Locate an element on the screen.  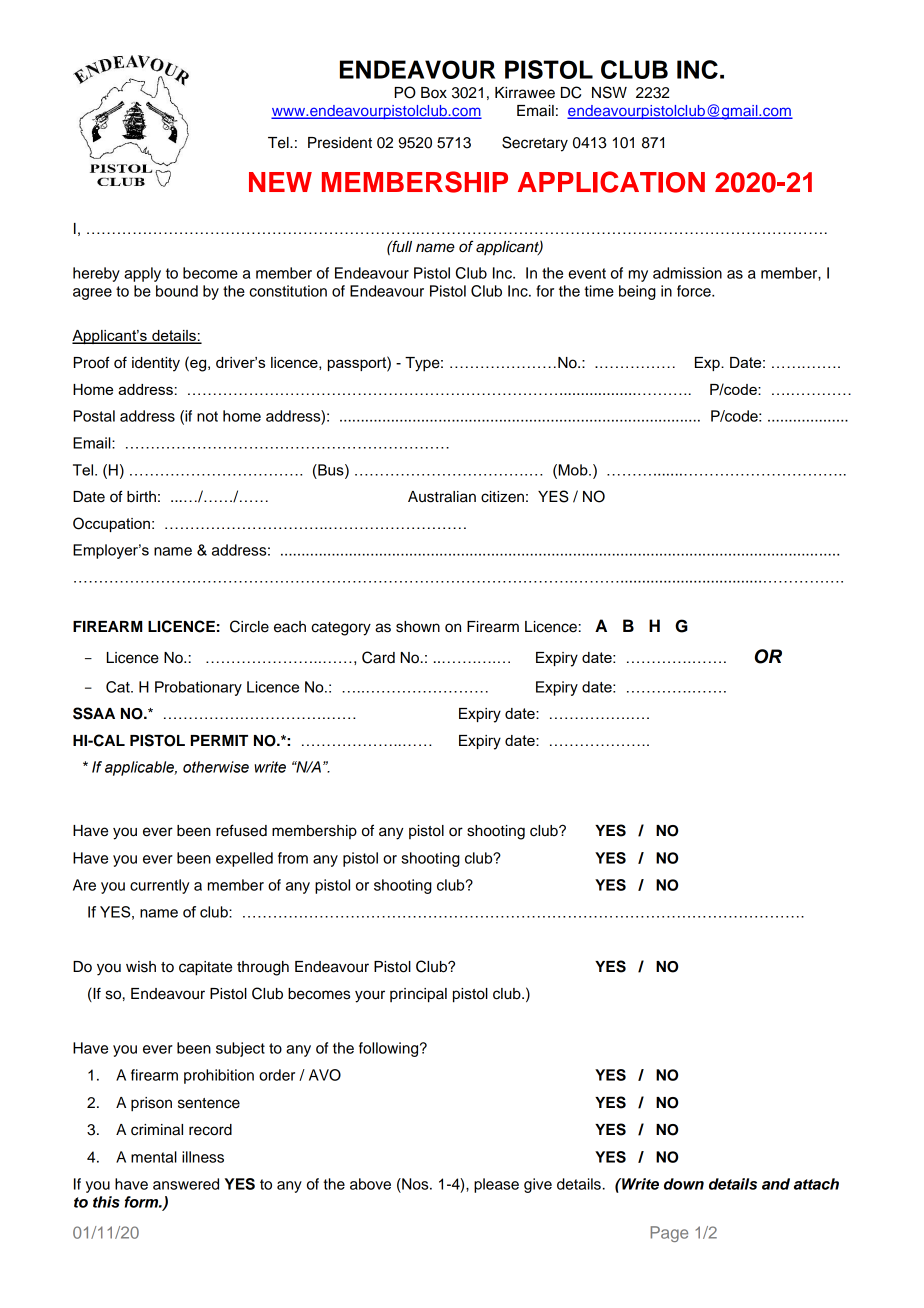
down is located at coordinates (684, 1184).
